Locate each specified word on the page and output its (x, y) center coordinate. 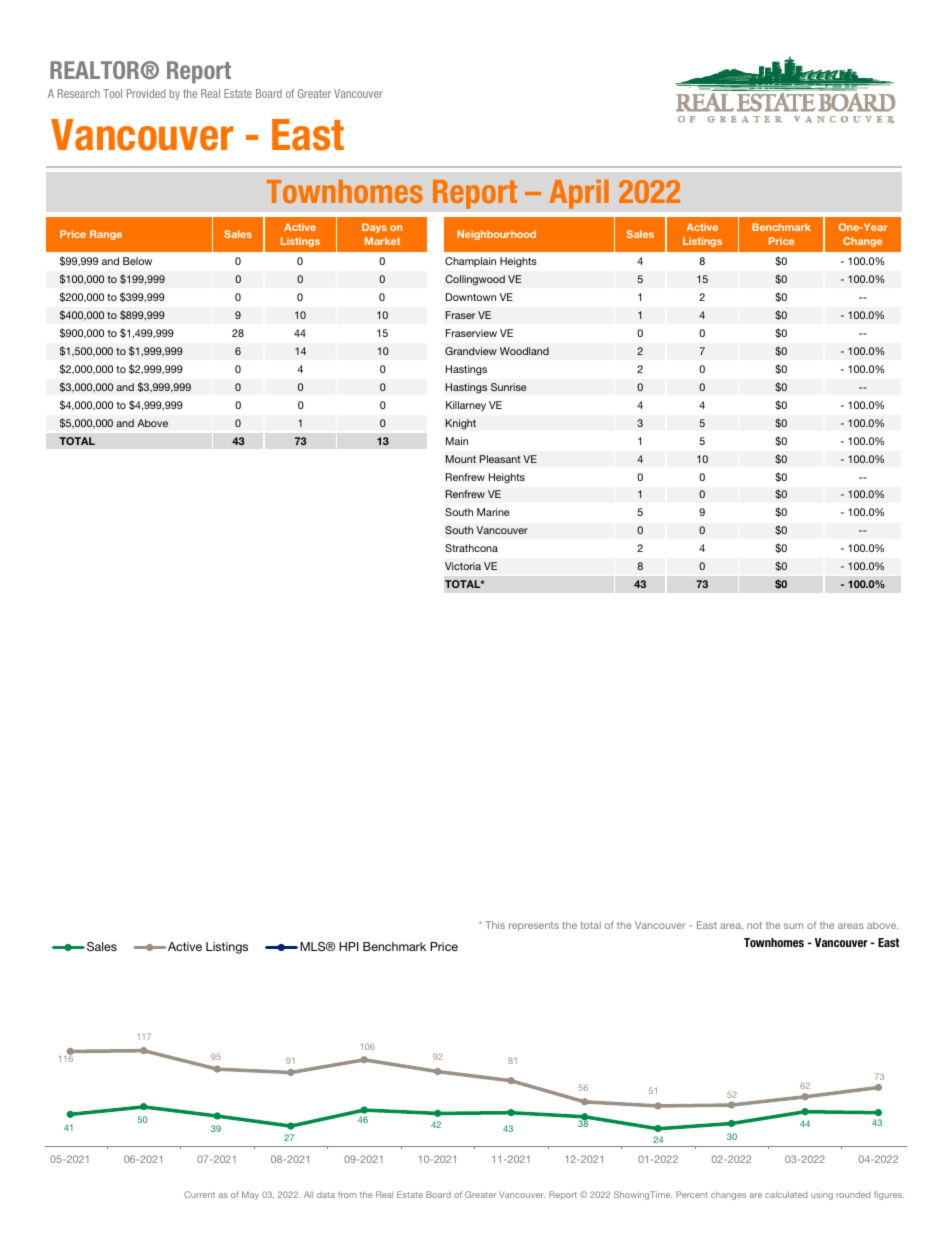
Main (457, 441)
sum (793, 926)
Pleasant (500, 459)
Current (199, 1194)
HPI (349, 946)
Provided (146, 93)
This (495, 925)
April (579, 194)
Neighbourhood (496, 235)
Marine (493, 512)
